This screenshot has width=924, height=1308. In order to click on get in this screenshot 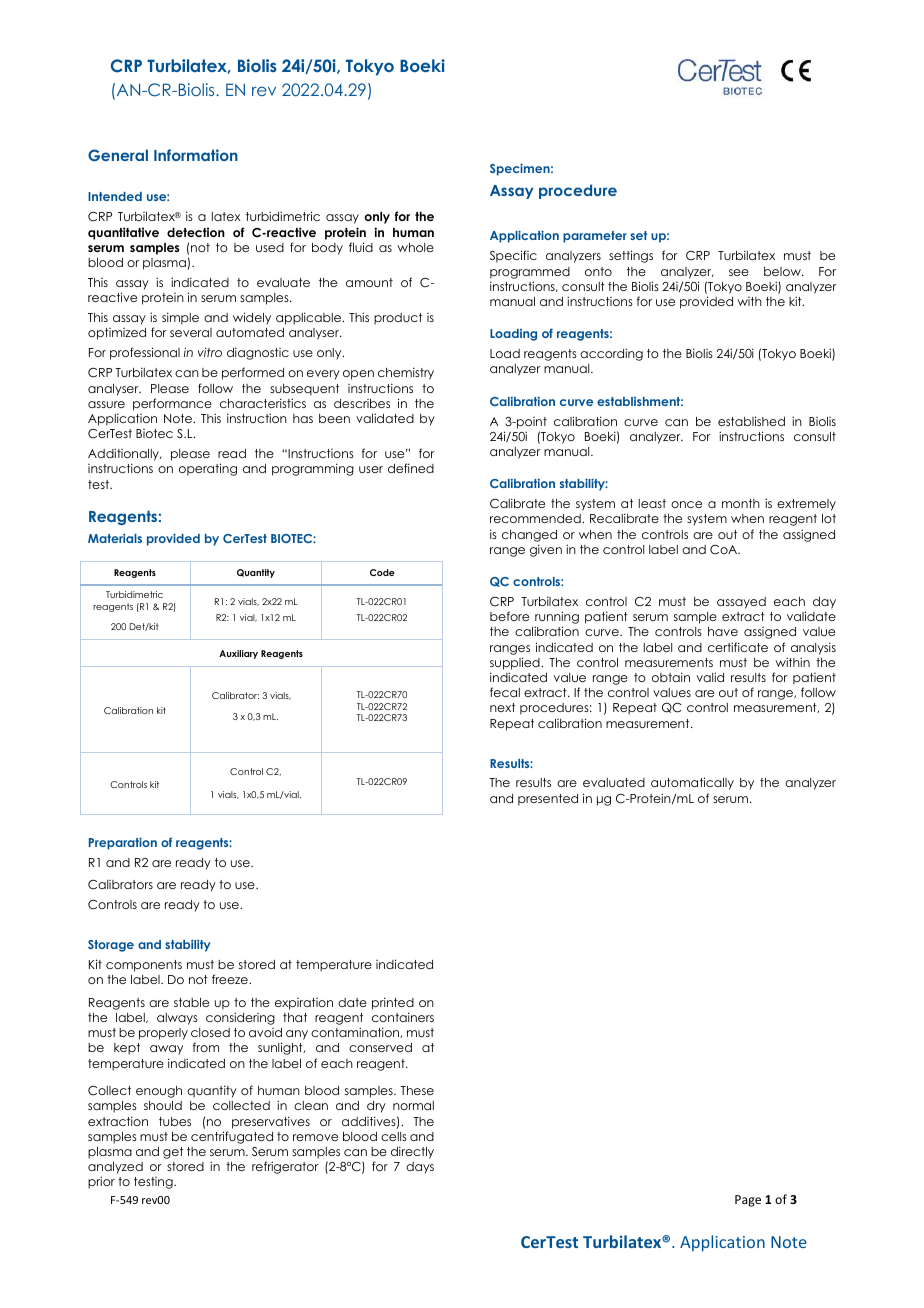, I will do `click(173, 1153)`.
